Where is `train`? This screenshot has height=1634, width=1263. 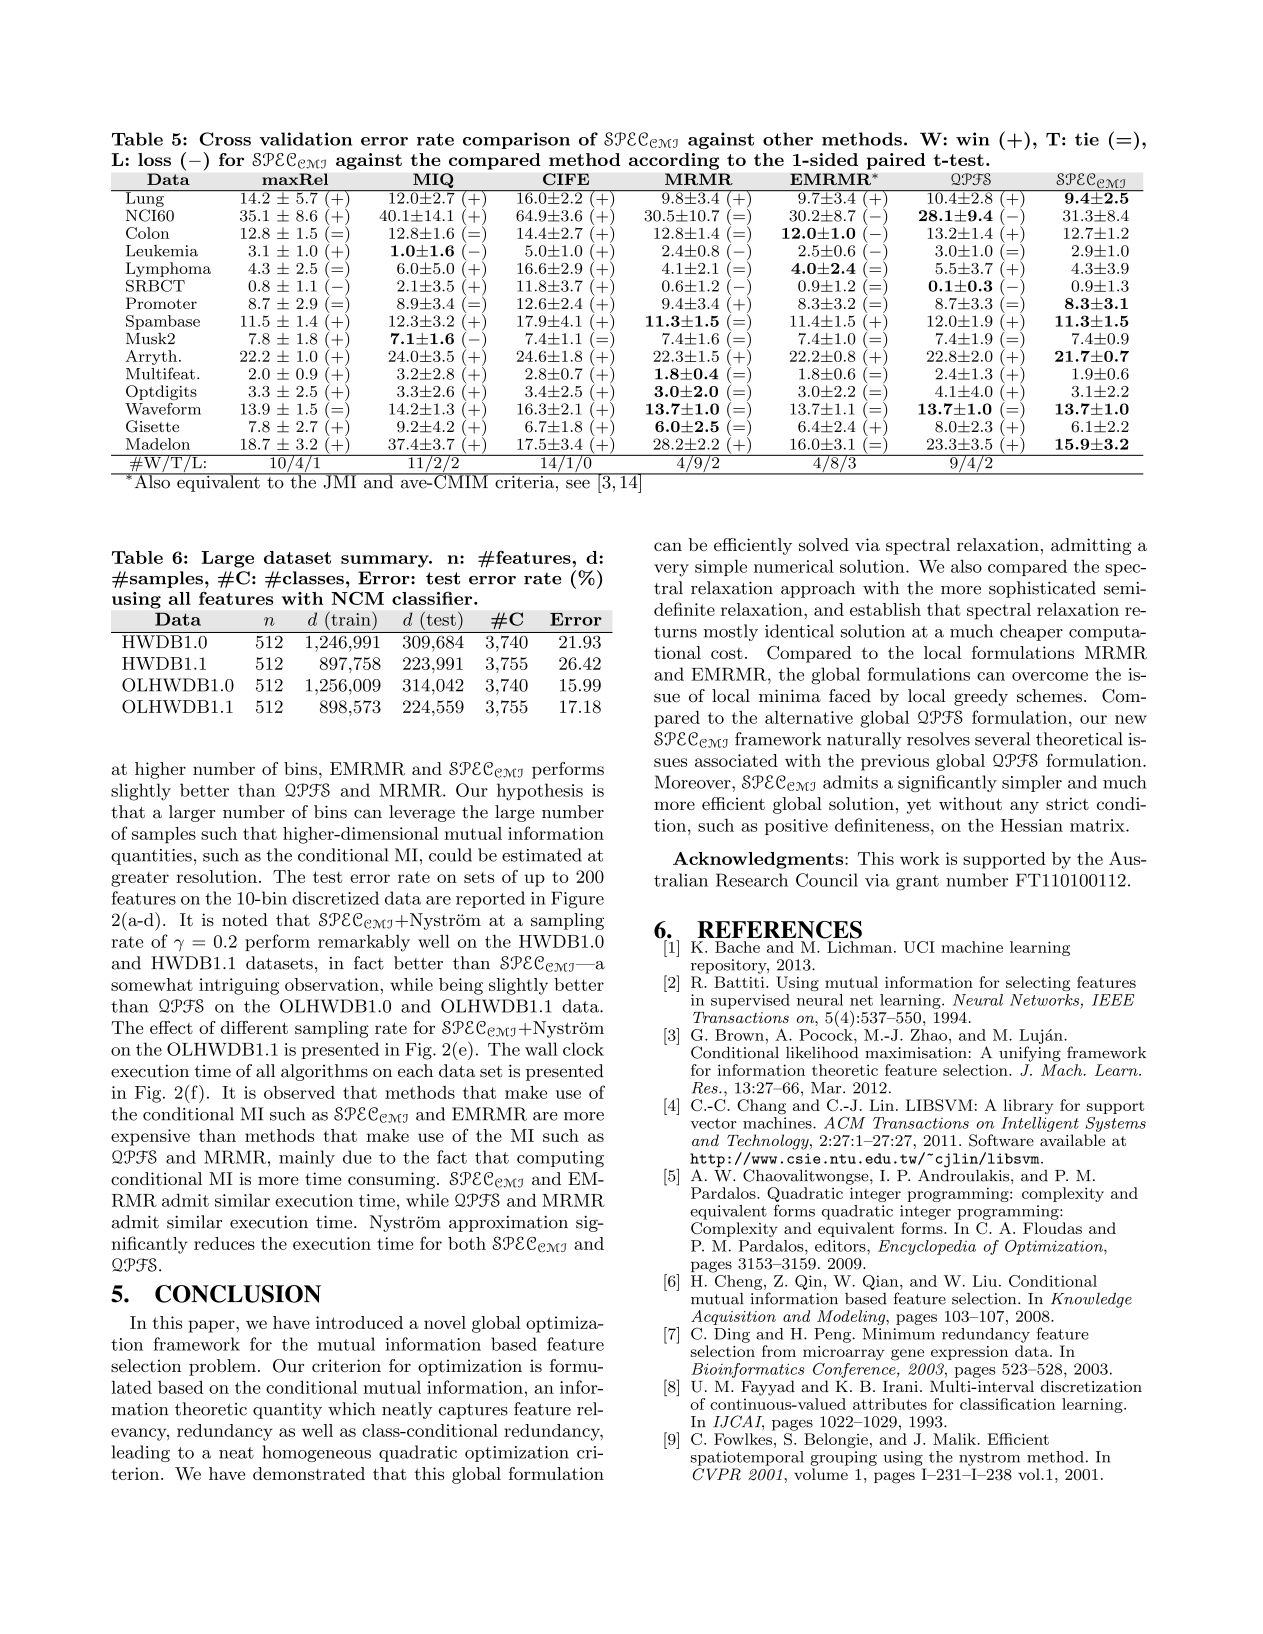 train is located at coordinates (351, 618).
